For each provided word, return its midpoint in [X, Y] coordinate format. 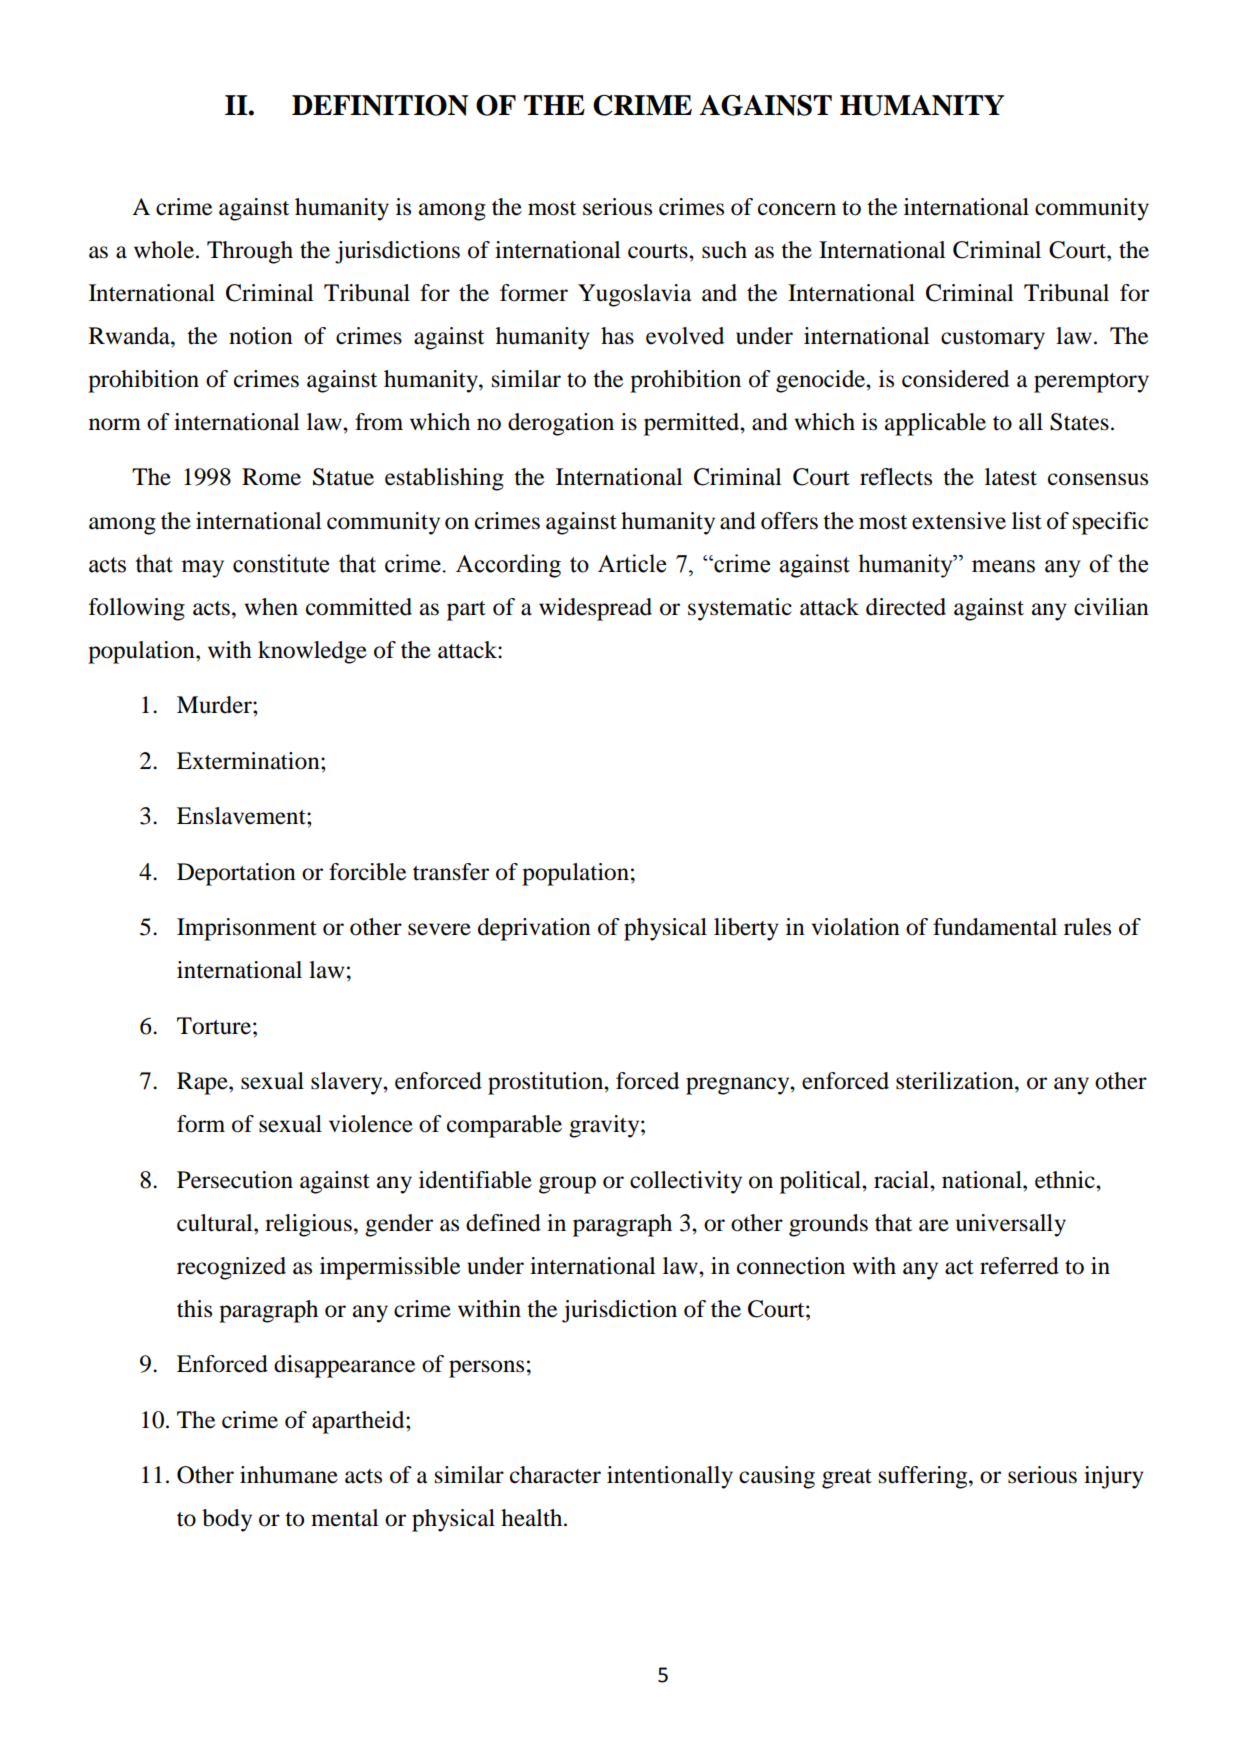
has [617, 336]
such [724, 250]
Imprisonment [247, 929]
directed [906, 607]
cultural [216, 1223]
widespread [595, 609]
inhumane [289, 1475]
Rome [271, 477]
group [567, 1185]
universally [1011, 1225]
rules [1087, 927]
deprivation [534, 929]
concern [797, 209]
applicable [935, 424]
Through [250, 252]
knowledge [312, 652]
